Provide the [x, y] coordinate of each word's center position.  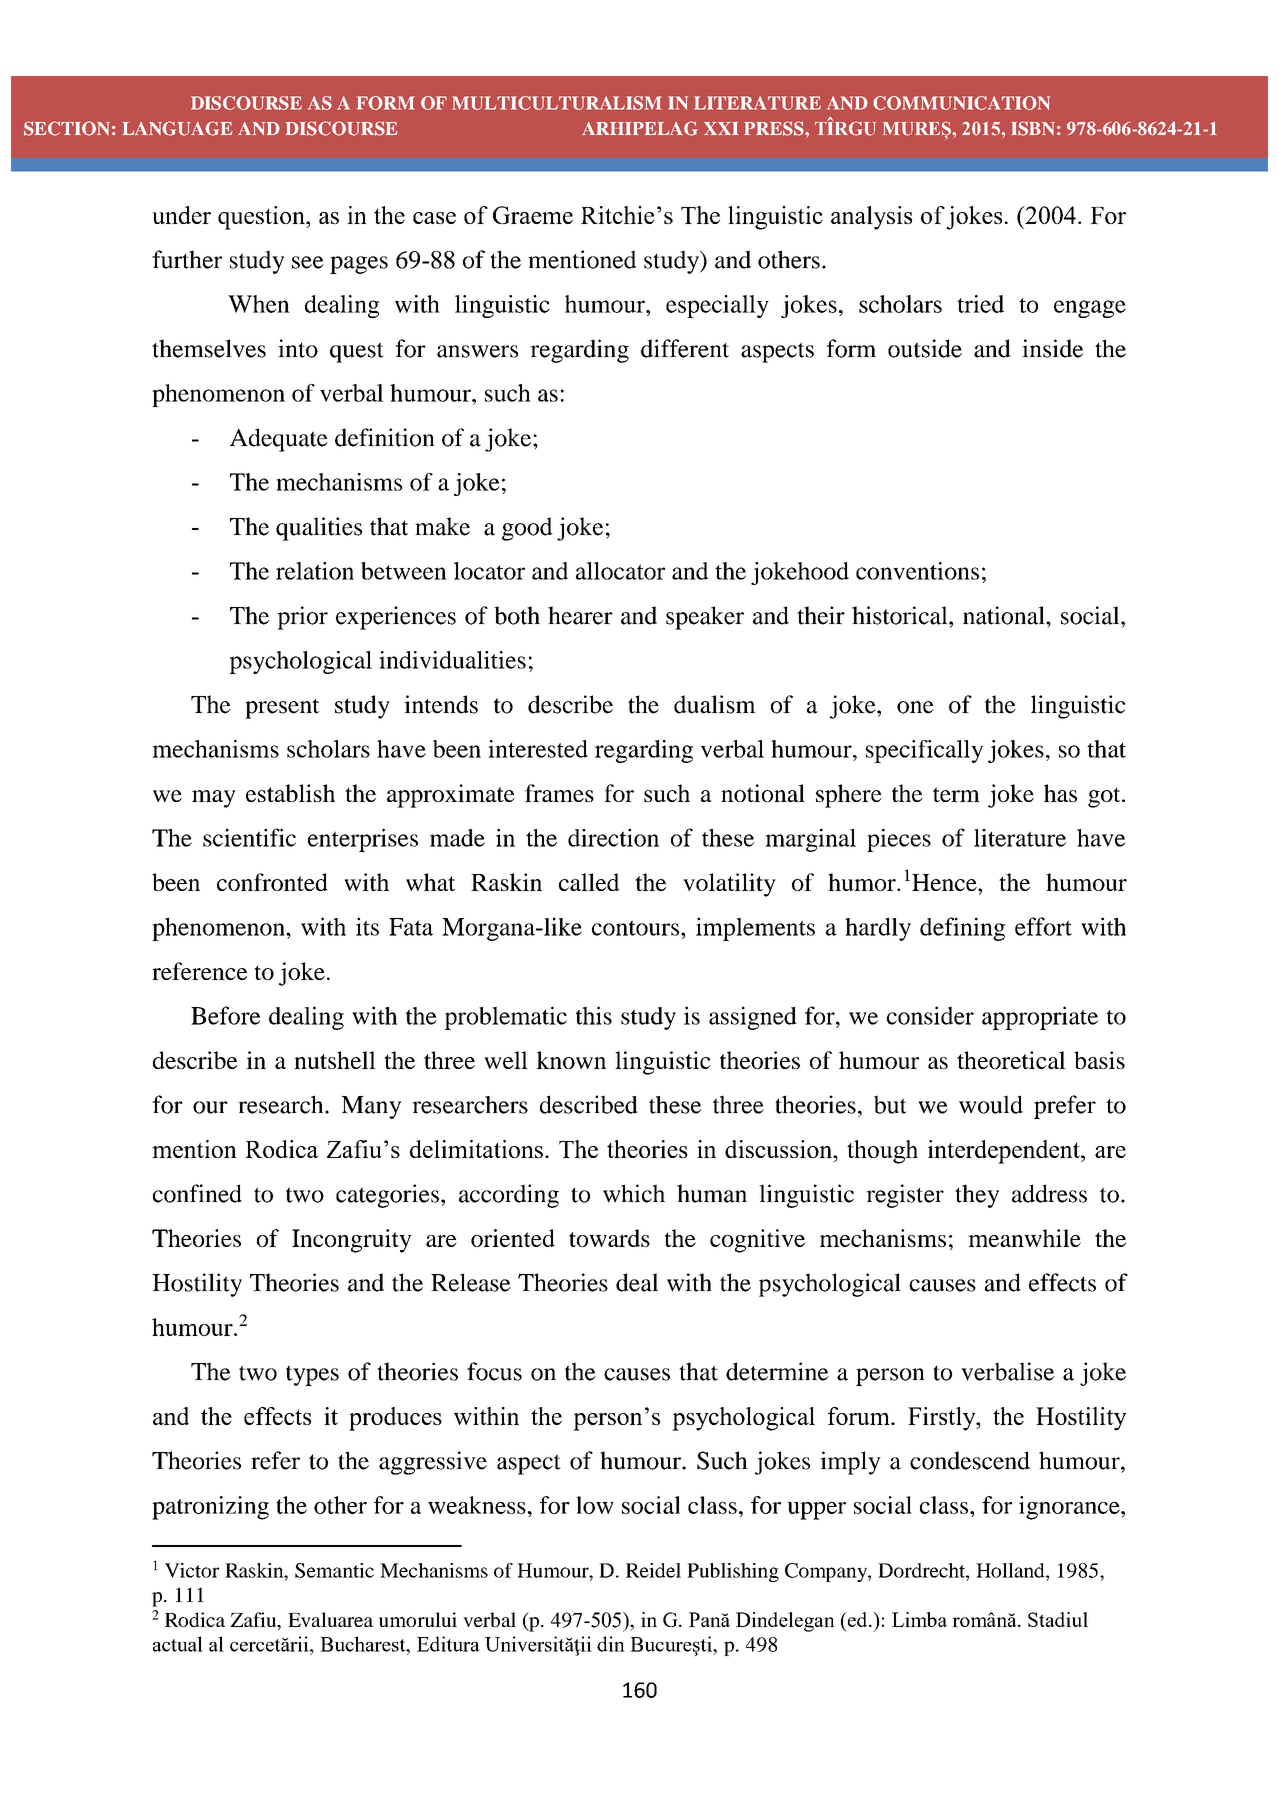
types [312, 1375]
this [594, 1015]
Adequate [279, 440]
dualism [715, 704]
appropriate [1040, 1018]
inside [1052, 348]
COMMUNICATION [961, 103]
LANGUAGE [178, 128]
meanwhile [1024, 1238]
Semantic [334, 1570]
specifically [924, 751]
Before [225, 1015]
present [282, 709]
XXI [721, 128]
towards [609, 1238]
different [685, 348]
